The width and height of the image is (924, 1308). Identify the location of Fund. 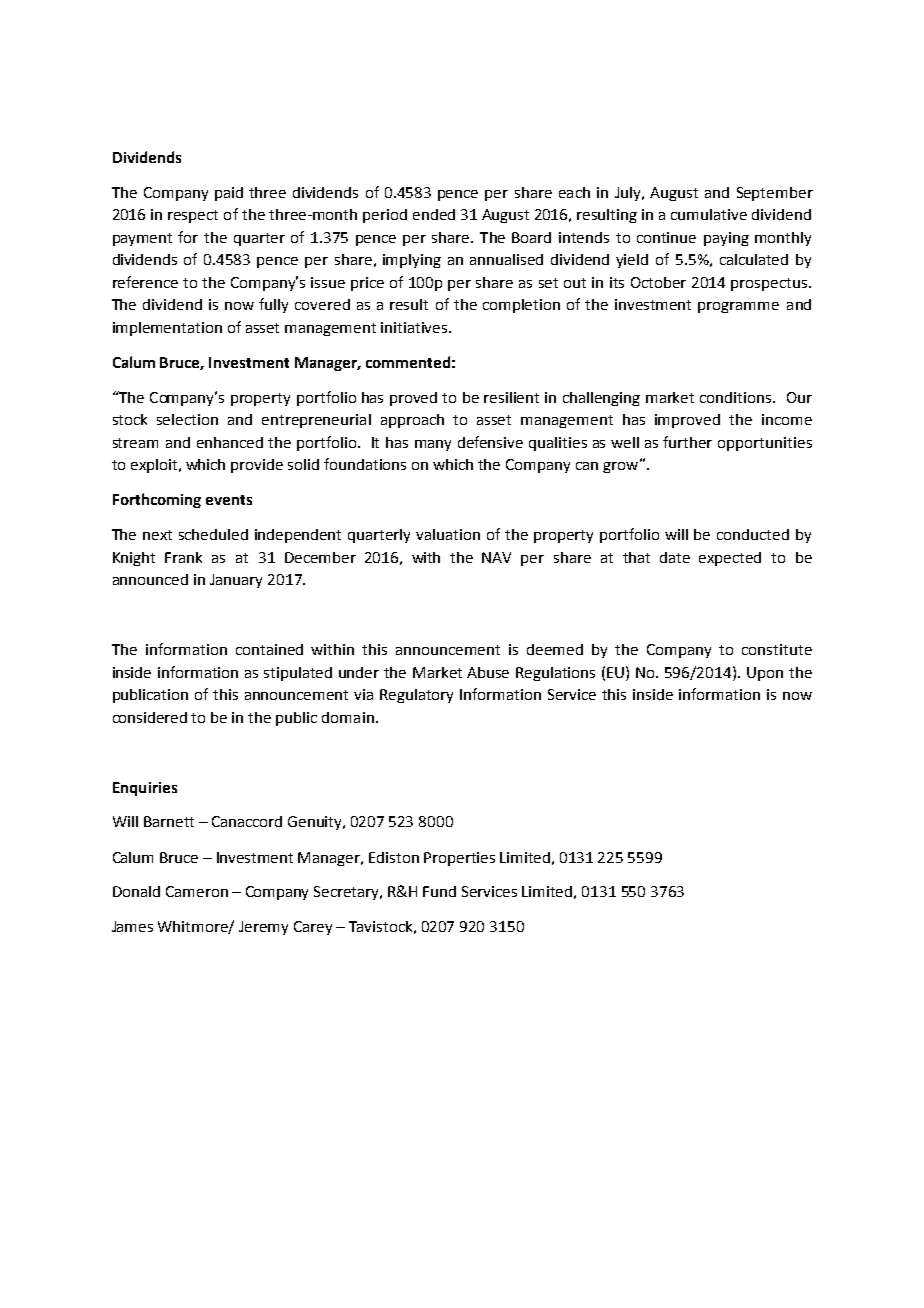
(439, 891).
